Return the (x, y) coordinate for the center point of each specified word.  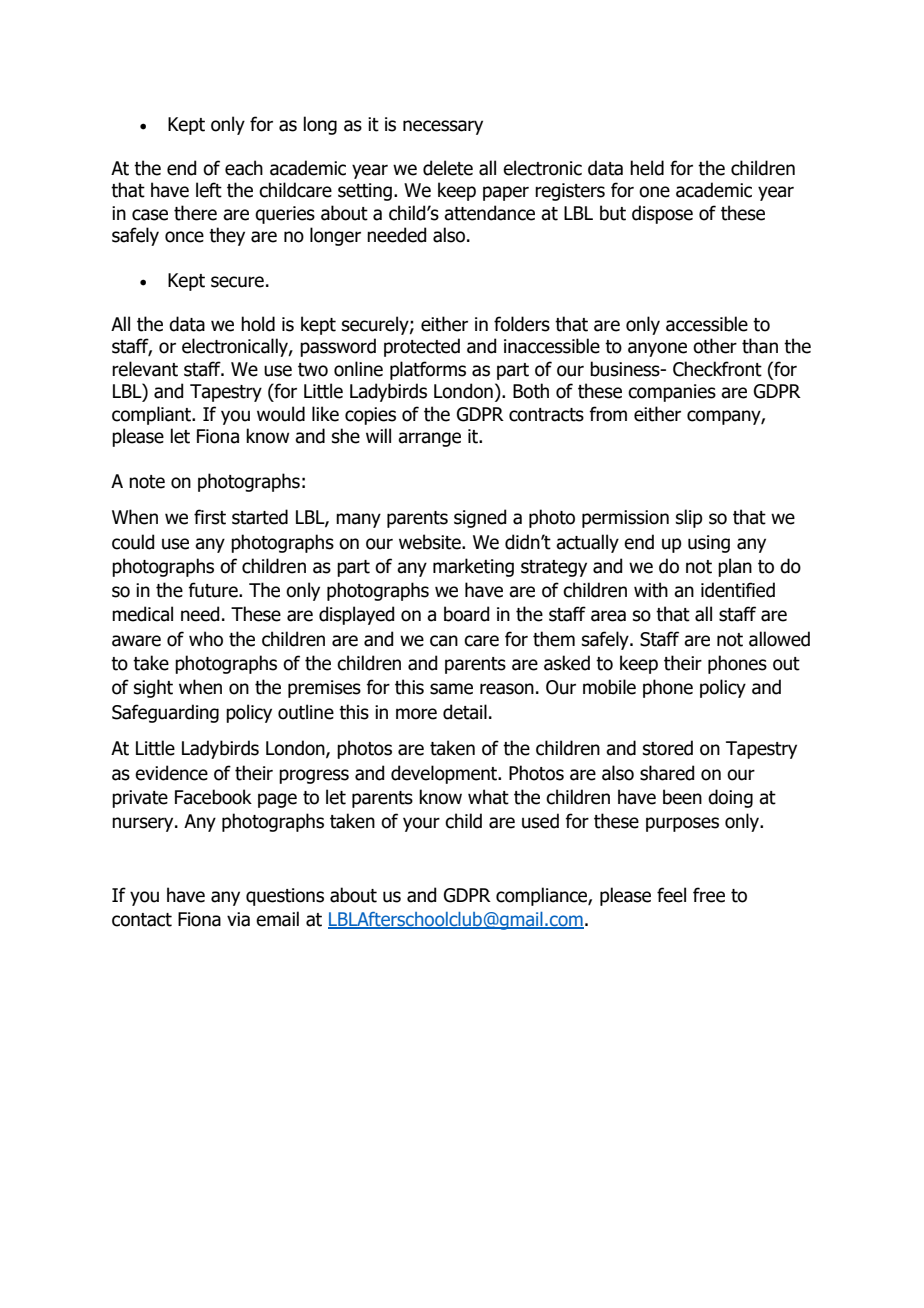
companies (672, 393)
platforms (428, 370)
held (647, 168)
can (444, 641)
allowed (779, 639)
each (244, 168)
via (238, 919)
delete (448, 168)
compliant (153, 415)
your (421, 824)
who (206, 639)
